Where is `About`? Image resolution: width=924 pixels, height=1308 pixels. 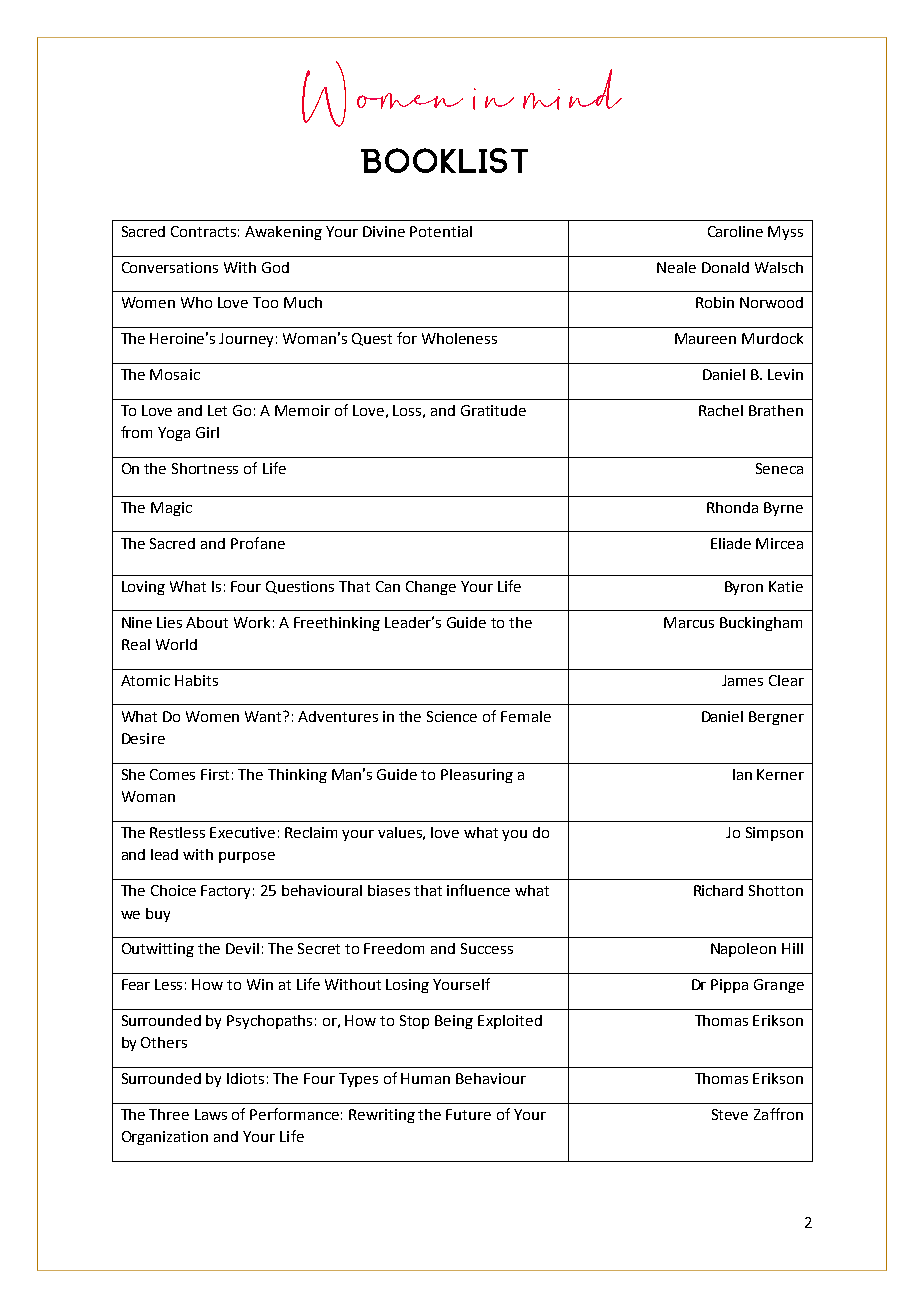 About is located at coordinates (207, 622).
